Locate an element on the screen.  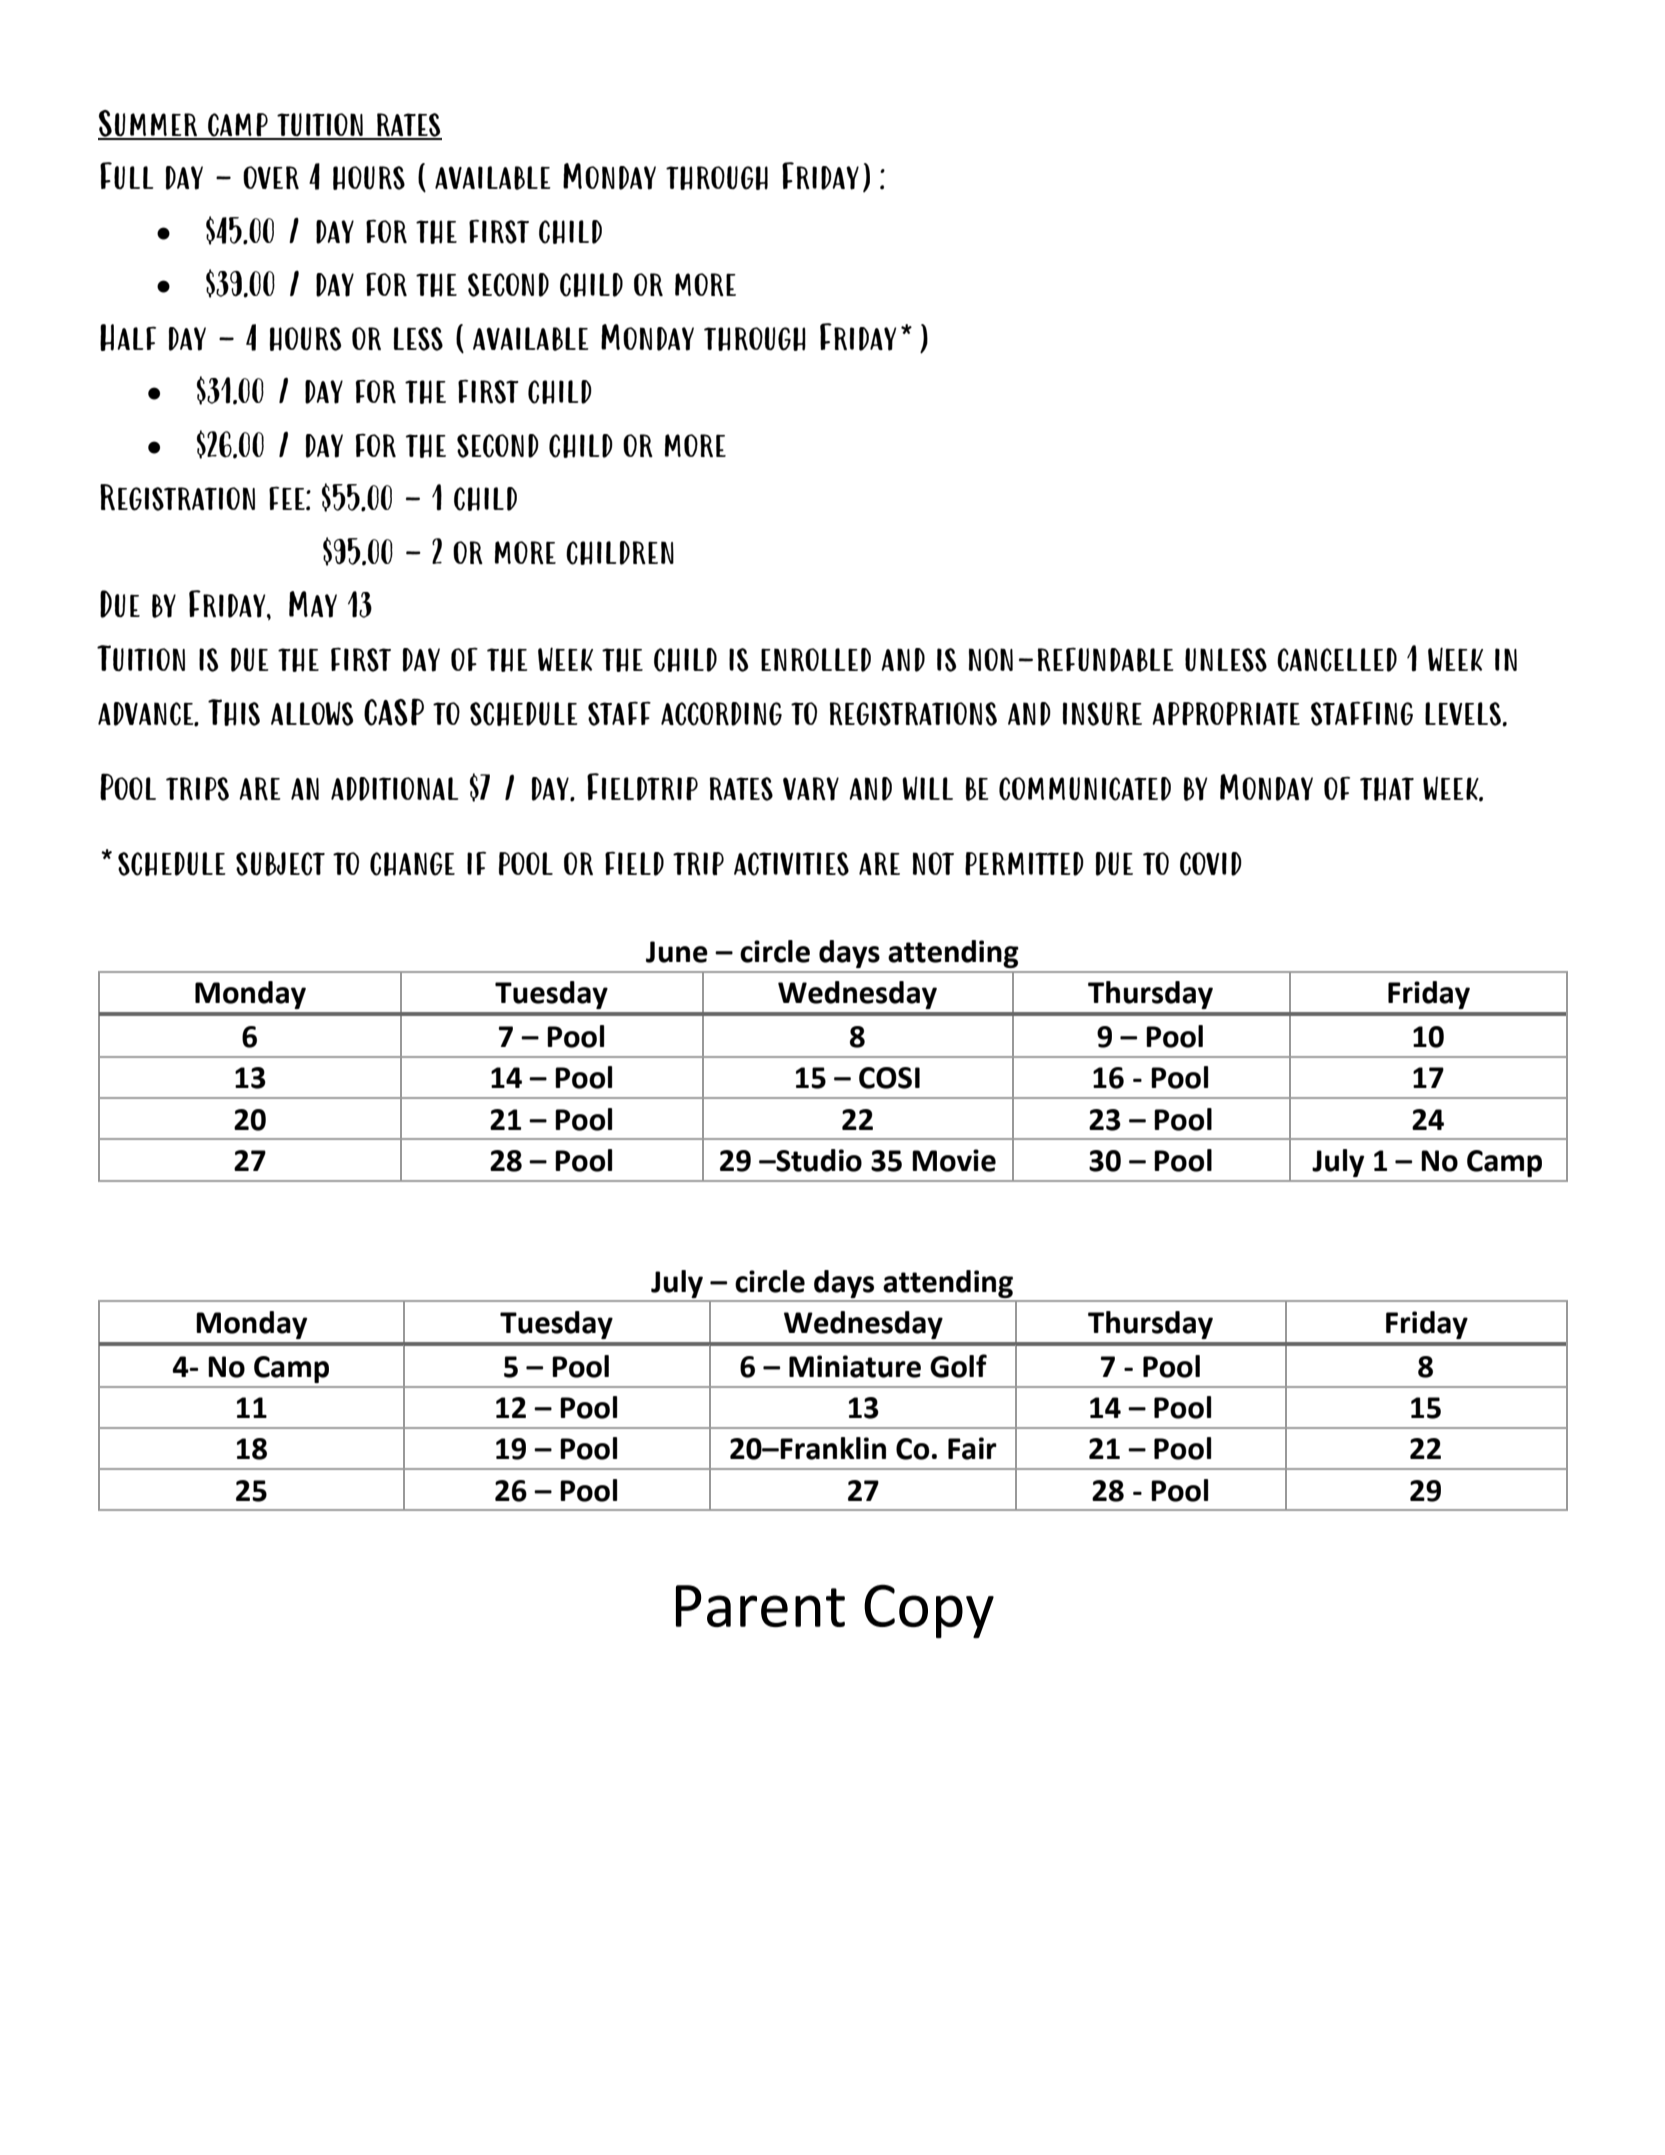
activities is located at coordinates (791, 864).
